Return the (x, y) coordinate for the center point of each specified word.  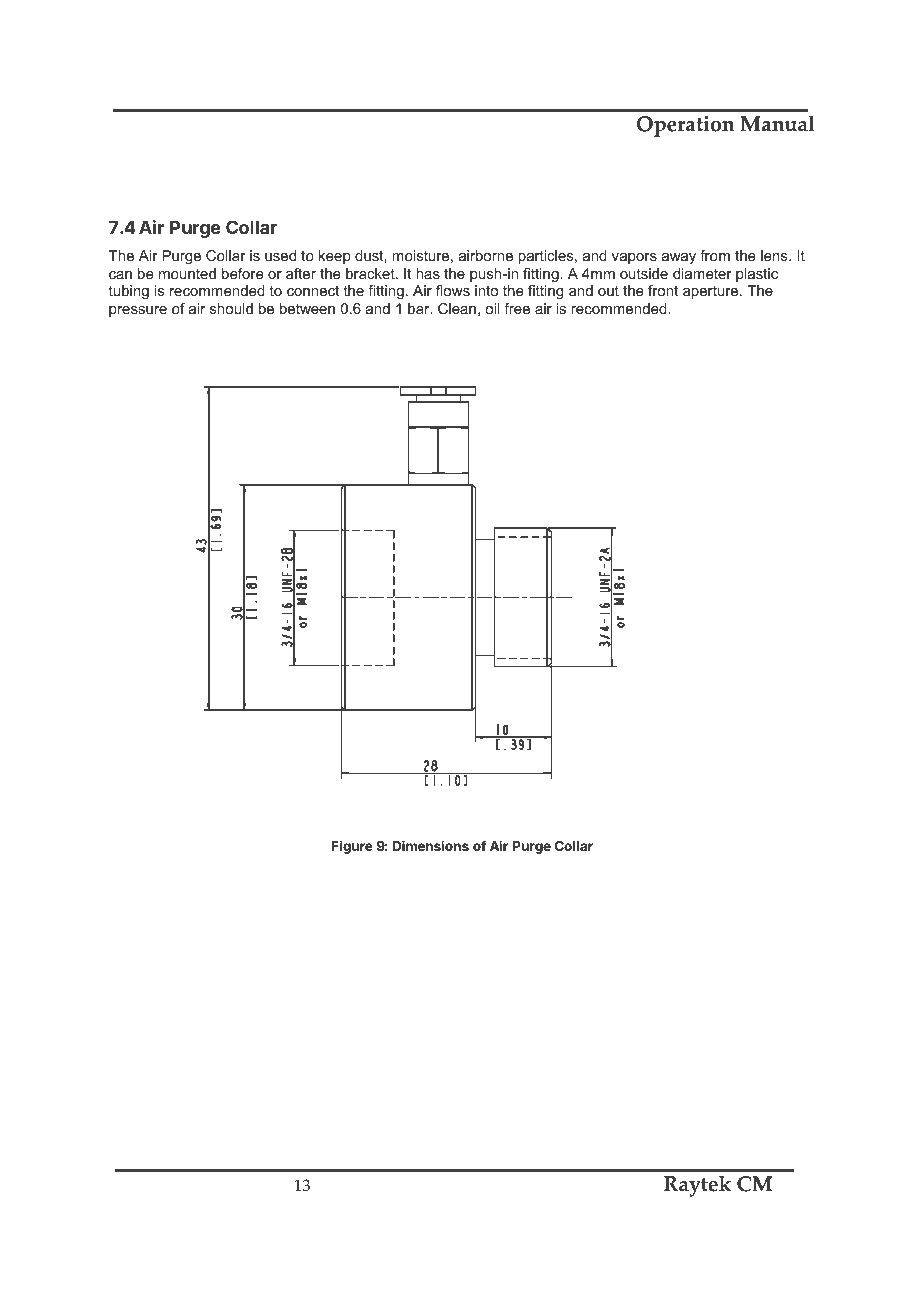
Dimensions (431, 845)
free (517, 308)
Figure (352, 847)
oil (492, 308)
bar (420, 308)
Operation (685, 126)
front (663, 290)
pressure (138, 311)
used (280, 255)
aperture (712, 292)
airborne (486, 255)
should (231, 308)
